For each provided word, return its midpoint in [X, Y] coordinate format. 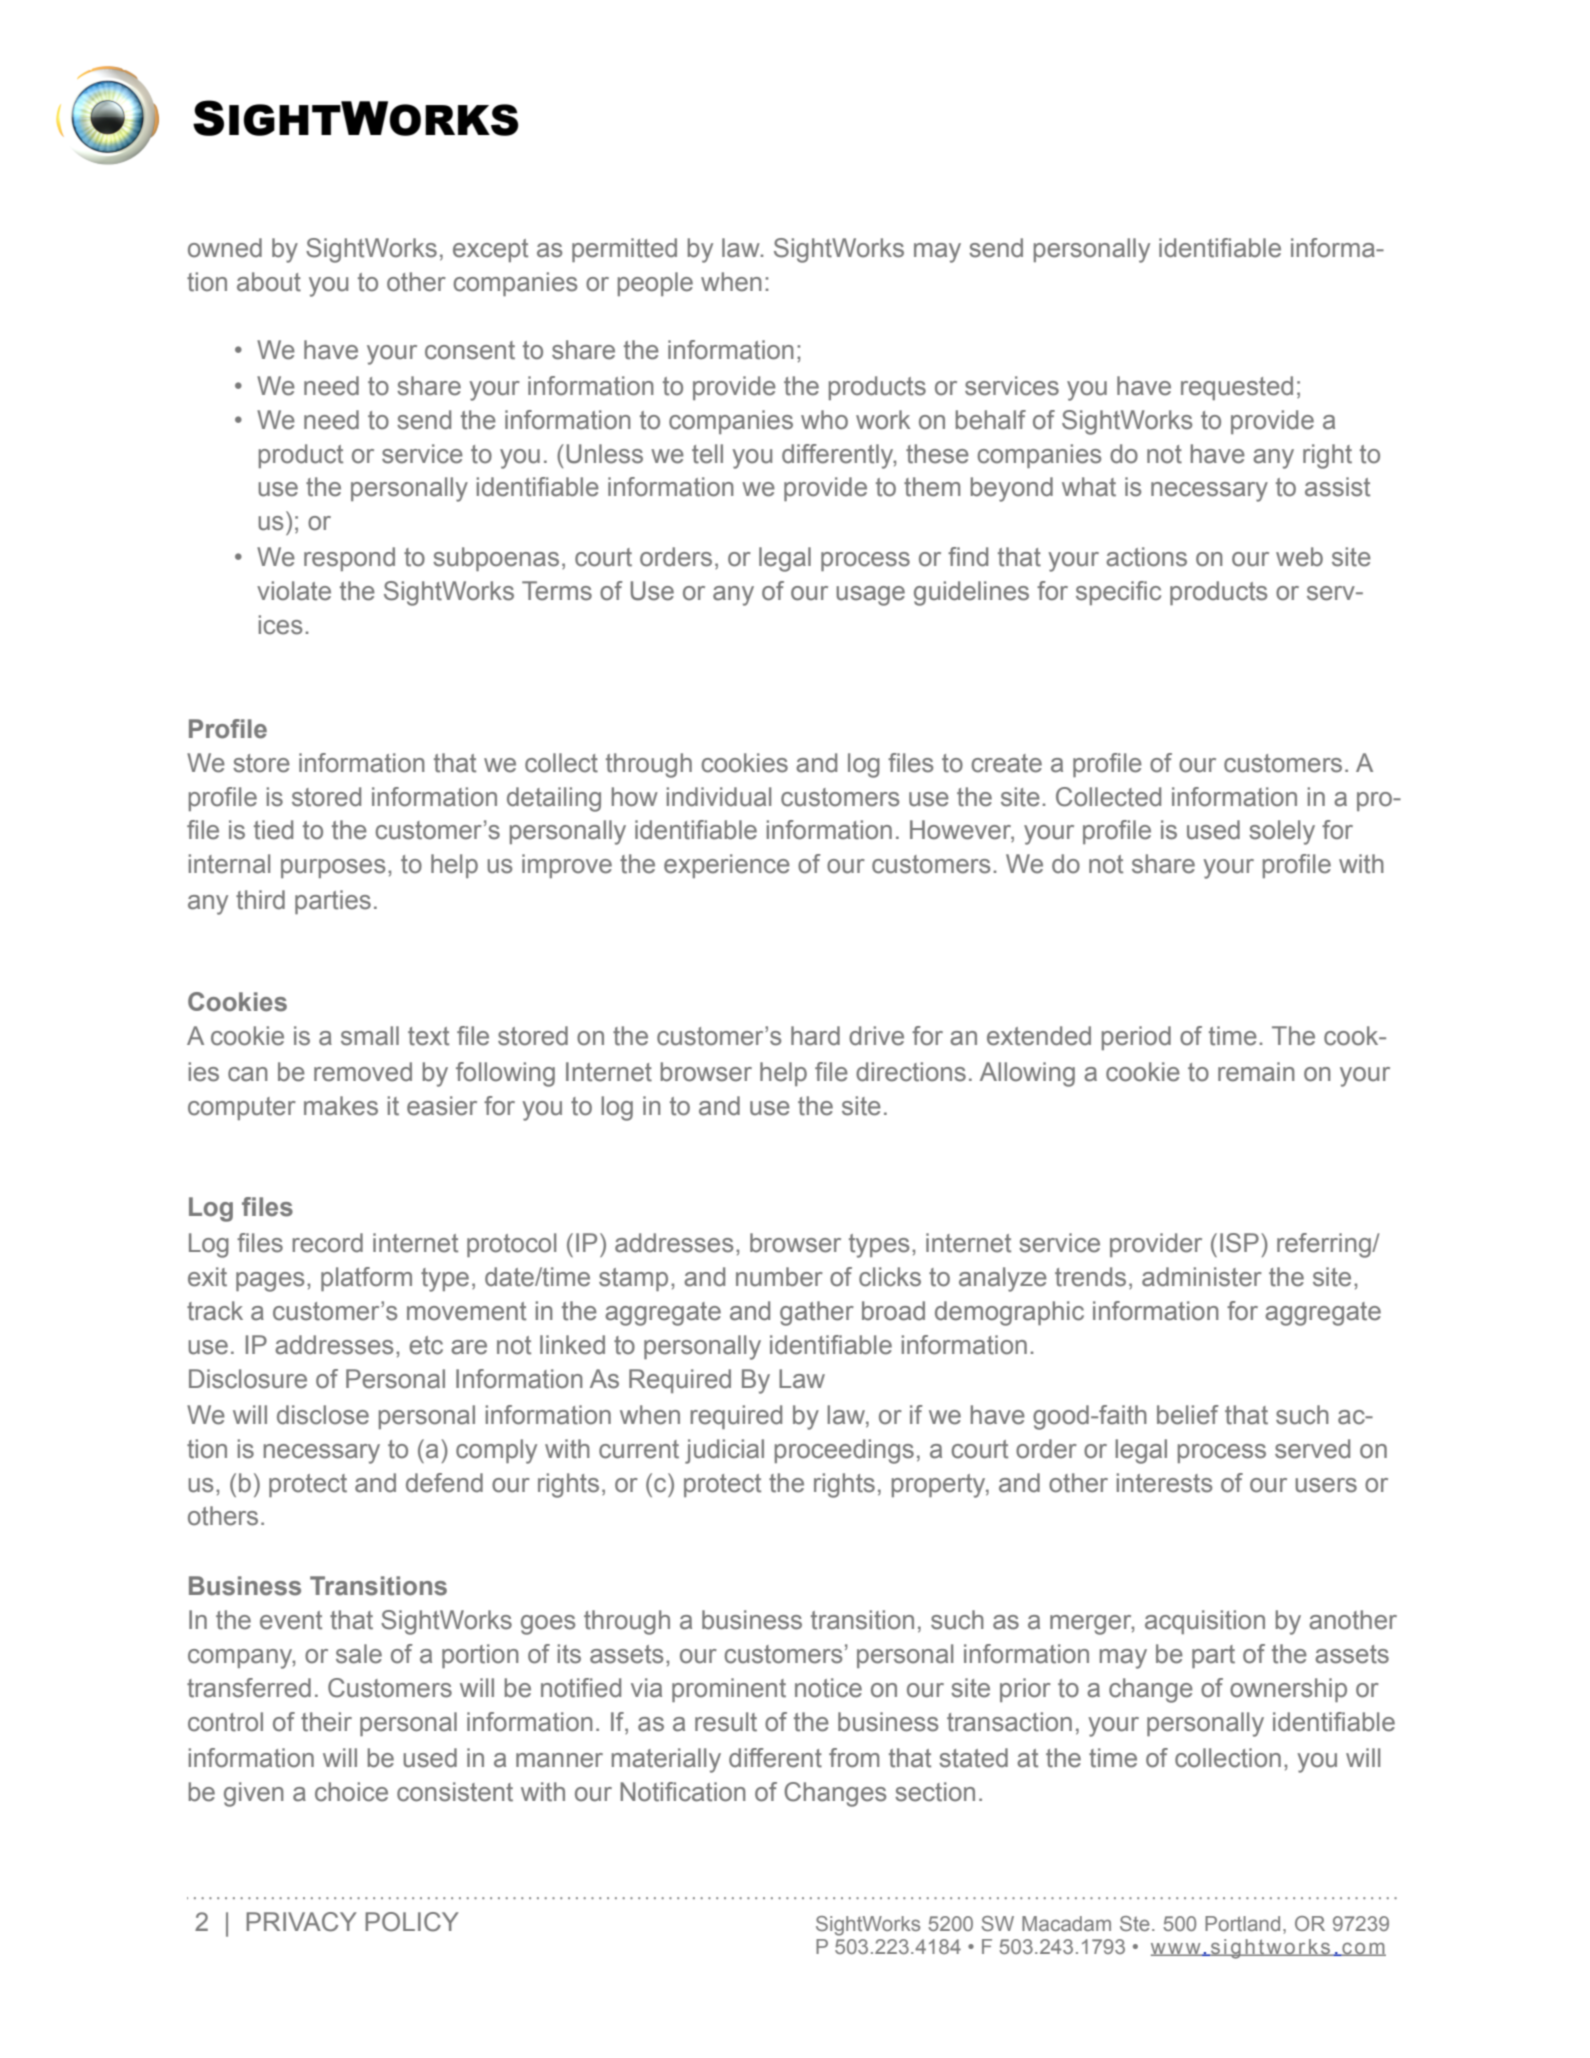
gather [817, 1313]
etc [426, 1345]
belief [1188, 1415]
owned [225, 248]
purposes [333, 868]
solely [1282, 832]
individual [719, 797]
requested [1237, 388]
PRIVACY [301, 1922]
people [655, 284]
